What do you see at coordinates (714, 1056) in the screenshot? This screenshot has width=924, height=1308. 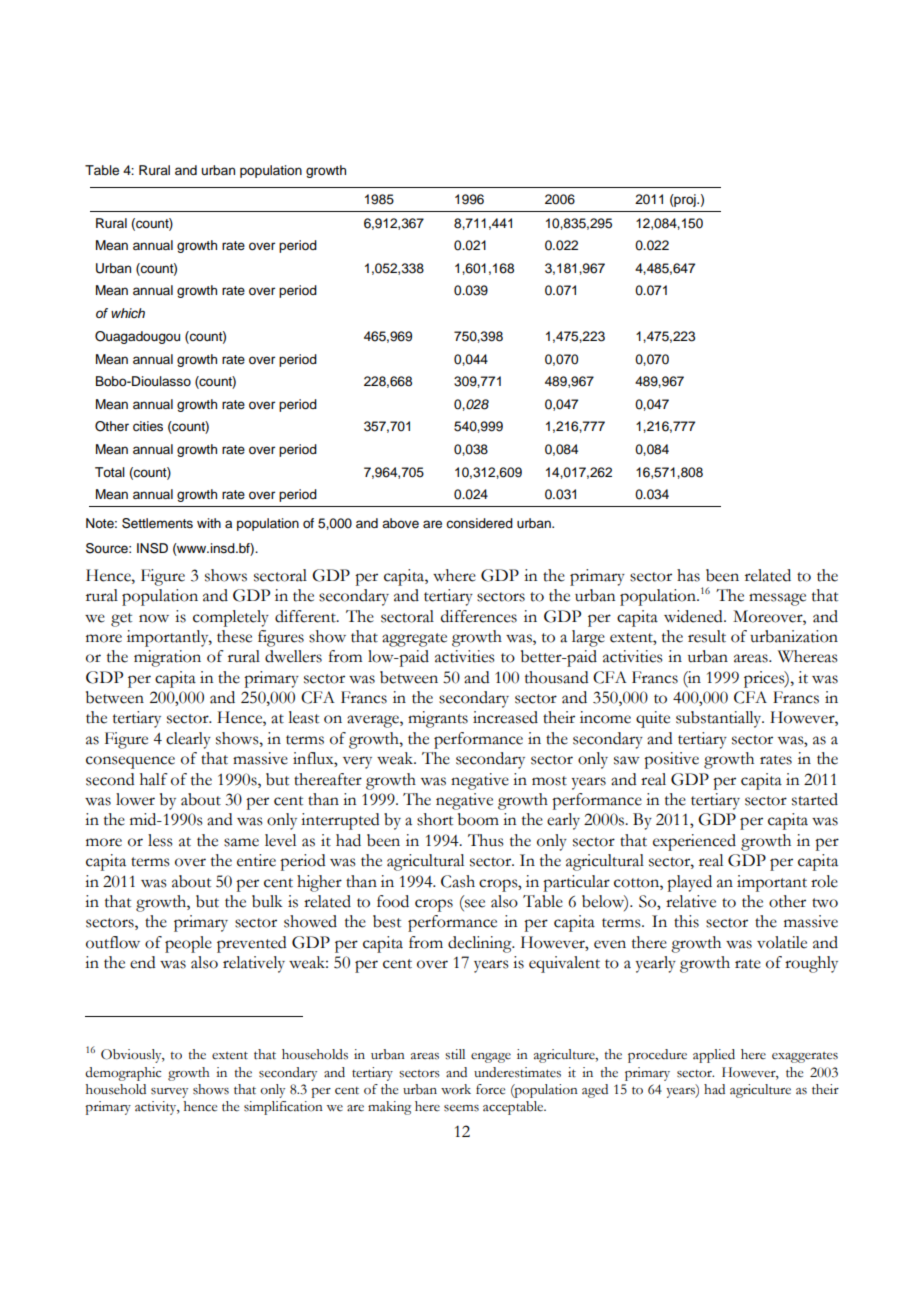 I see `applied` at bounding box center [714, 1056].
